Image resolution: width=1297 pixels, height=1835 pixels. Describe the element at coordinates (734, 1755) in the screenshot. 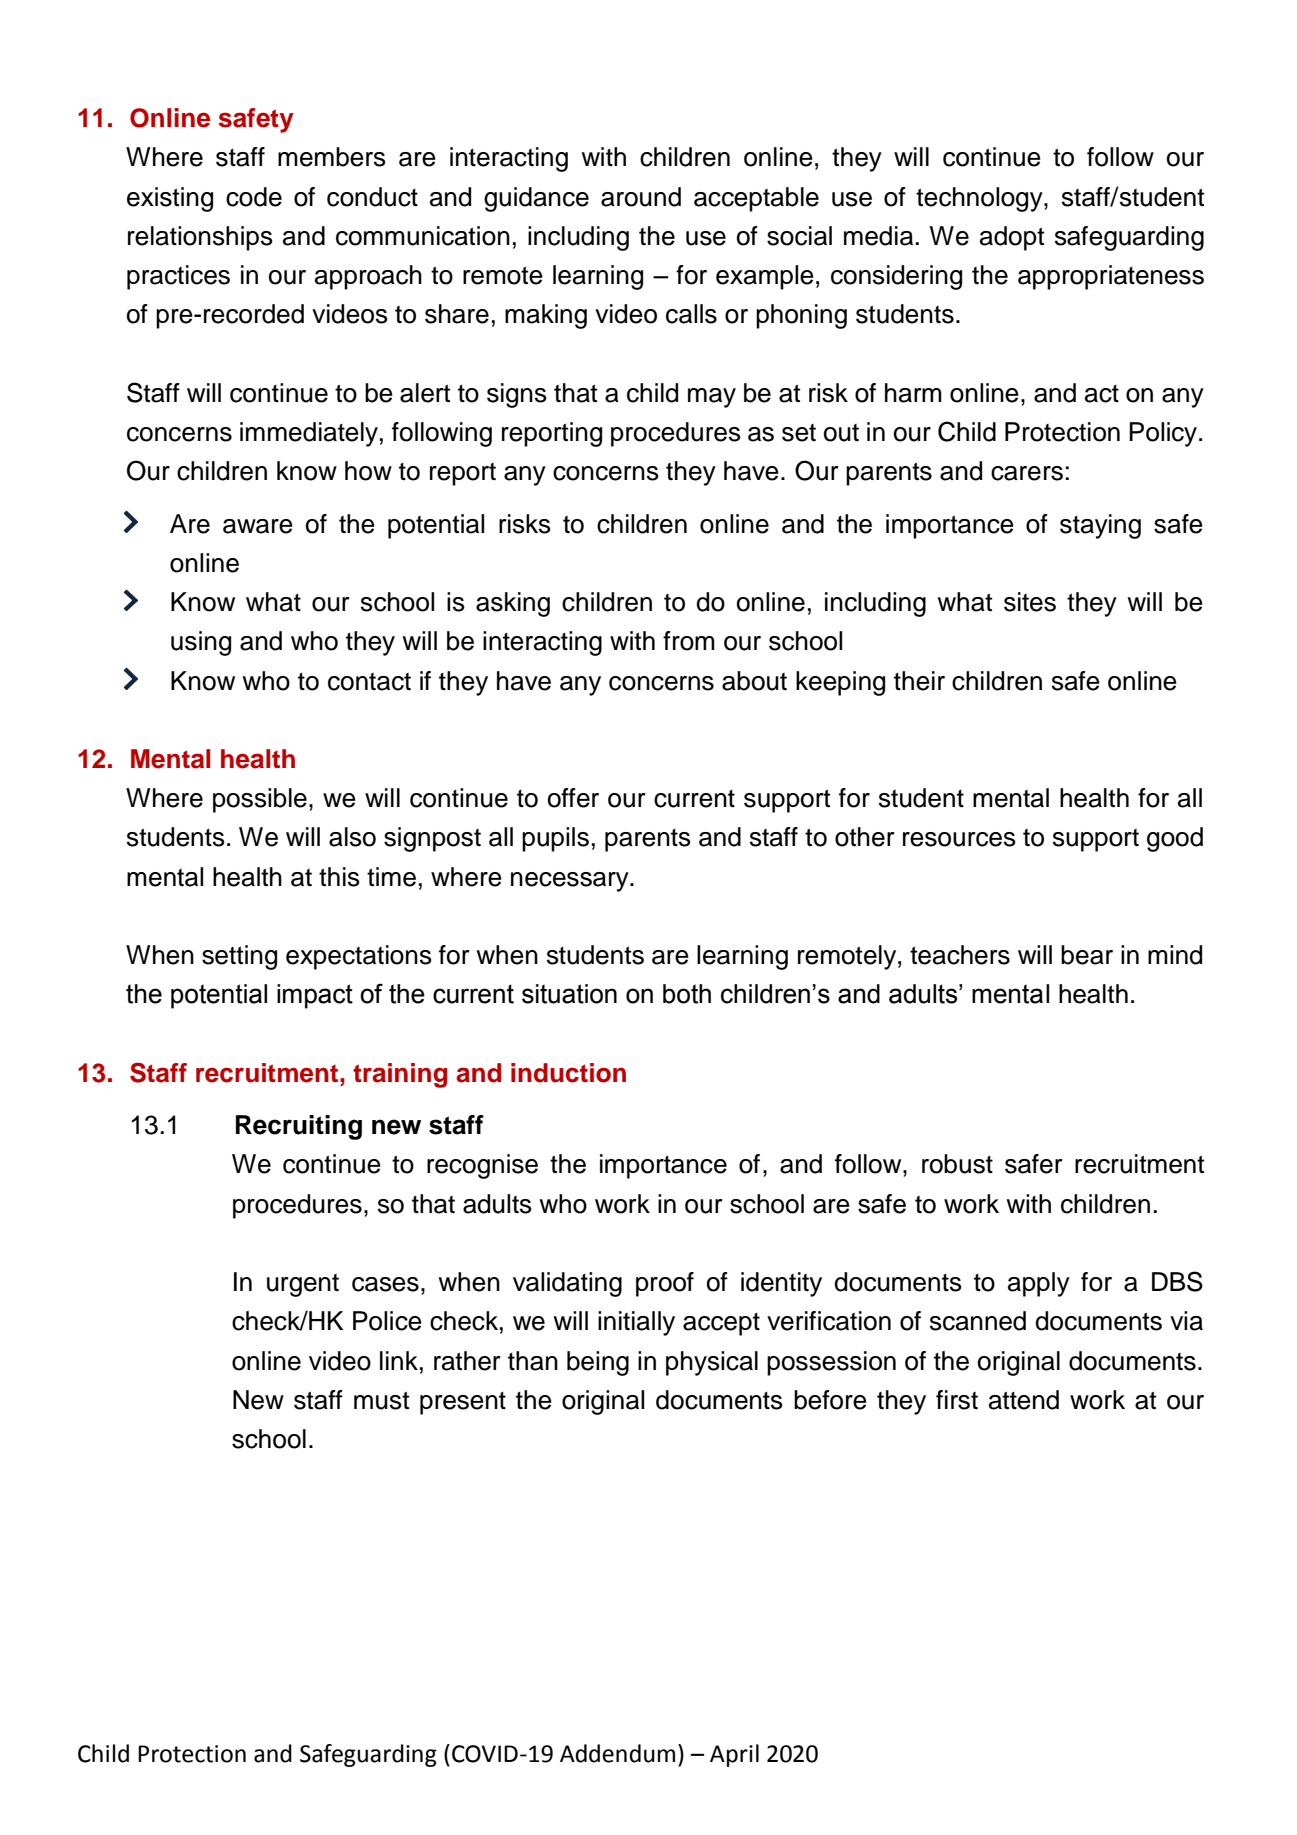

I see `April` at that location.
